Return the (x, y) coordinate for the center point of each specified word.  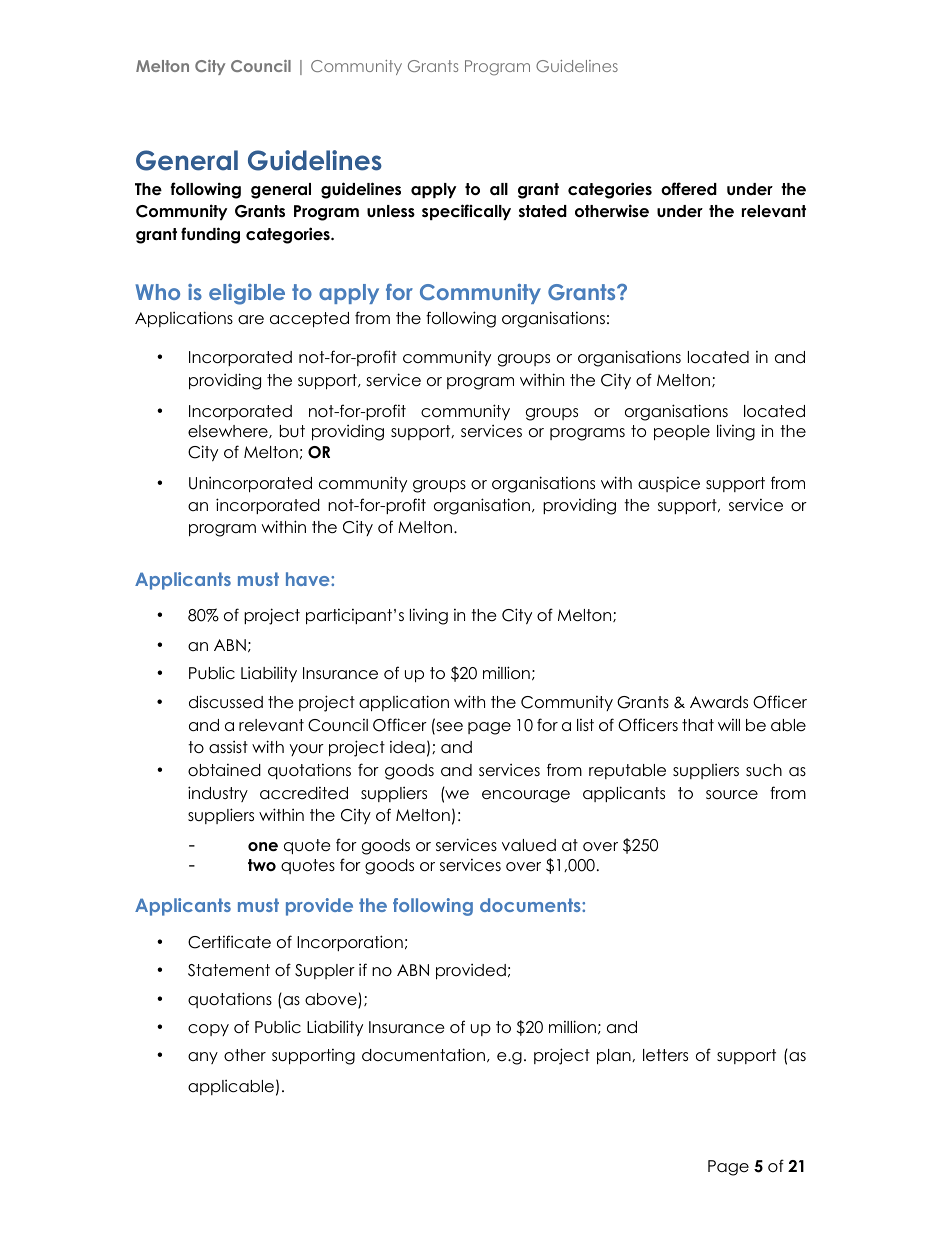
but (292, 431)
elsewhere (229, 431)
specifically (466, 212)
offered (689, 189)
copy (208, 1030)
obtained (224, 770)
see (448, 727)
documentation (423, 1055)
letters (665, 1055)
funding (210, 235)
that (698, 725)
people (682, 432)
